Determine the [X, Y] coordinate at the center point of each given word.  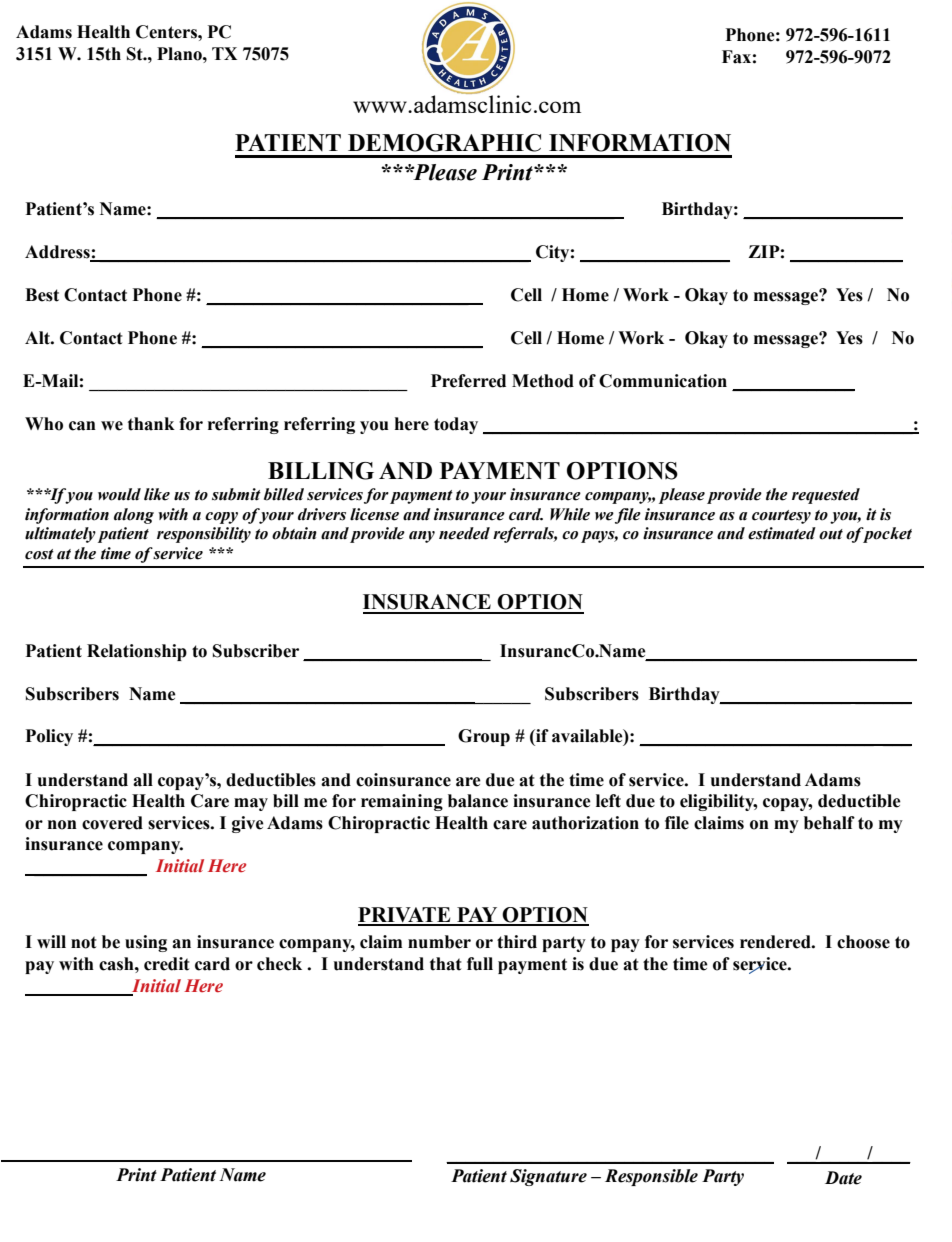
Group [484, 737]
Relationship [137, 652]
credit [167, 964]
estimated [782, 533]
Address [58, 253]
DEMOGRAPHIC [444, 143]
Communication [663, 381]
